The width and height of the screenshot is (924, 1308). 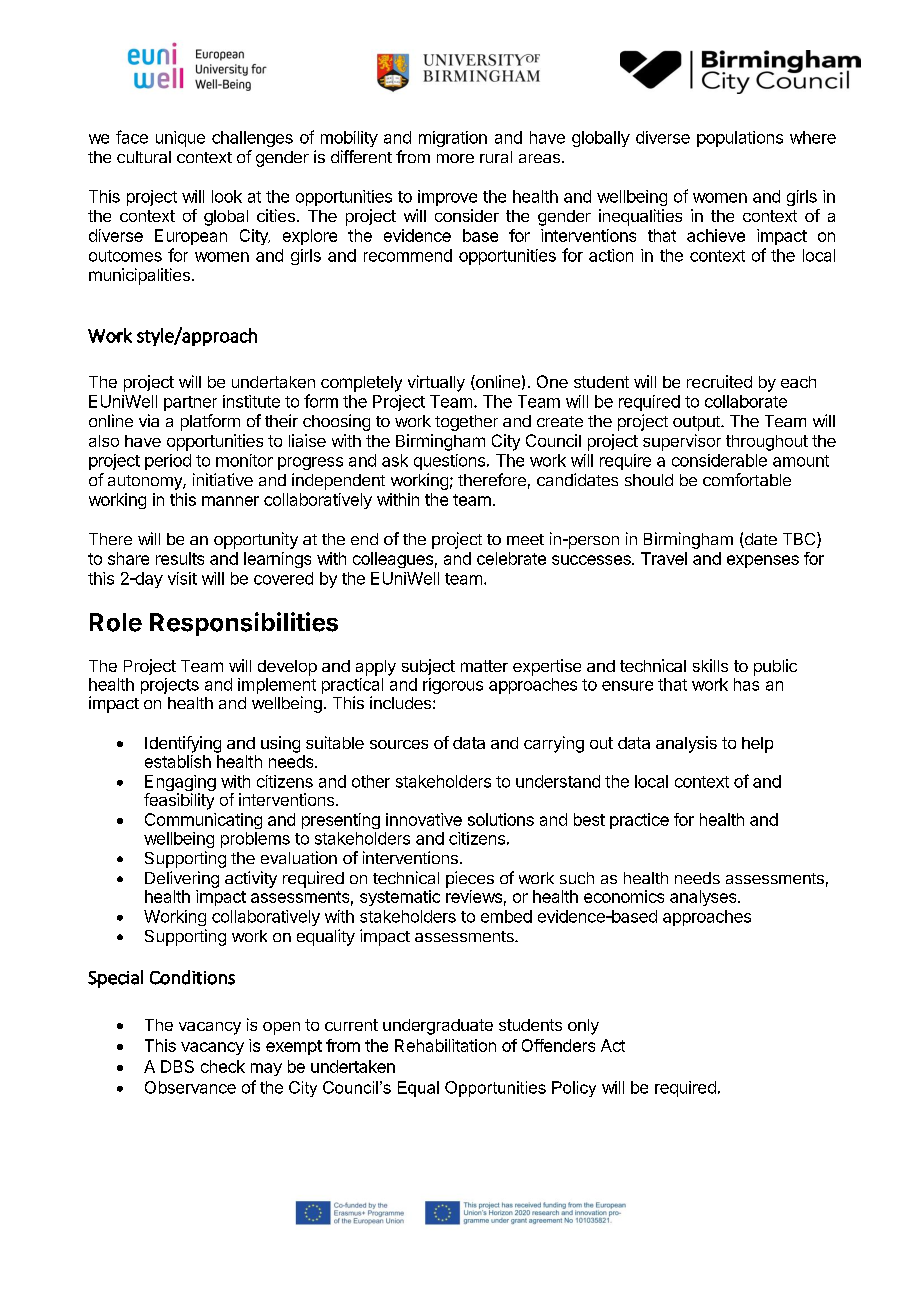 What do you see at coordinates (182, 578) in the screenshot?
I see `visit` at bounding box center [182, 578].
